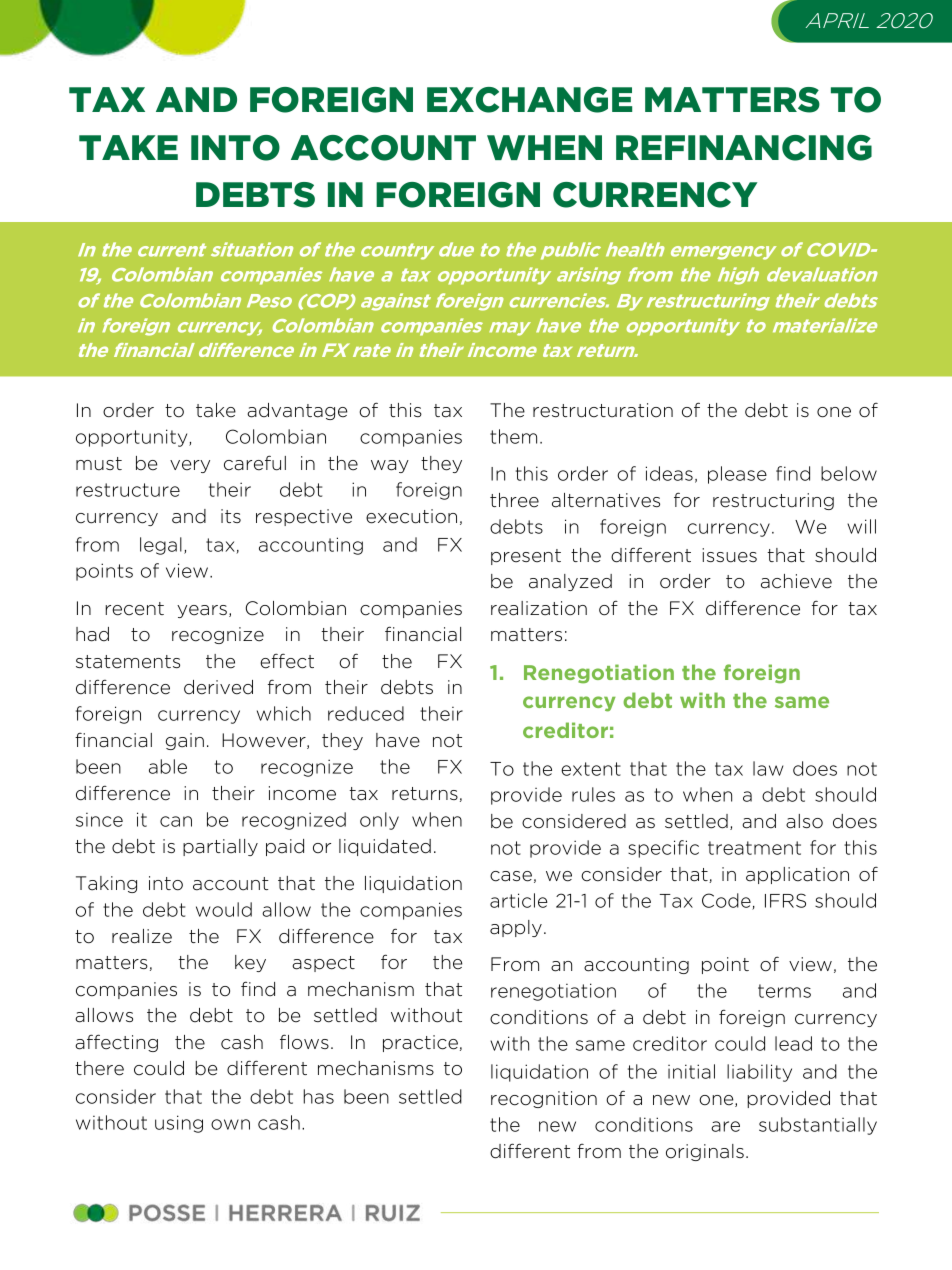  I want to click on recognition, so click(544, 1099).
